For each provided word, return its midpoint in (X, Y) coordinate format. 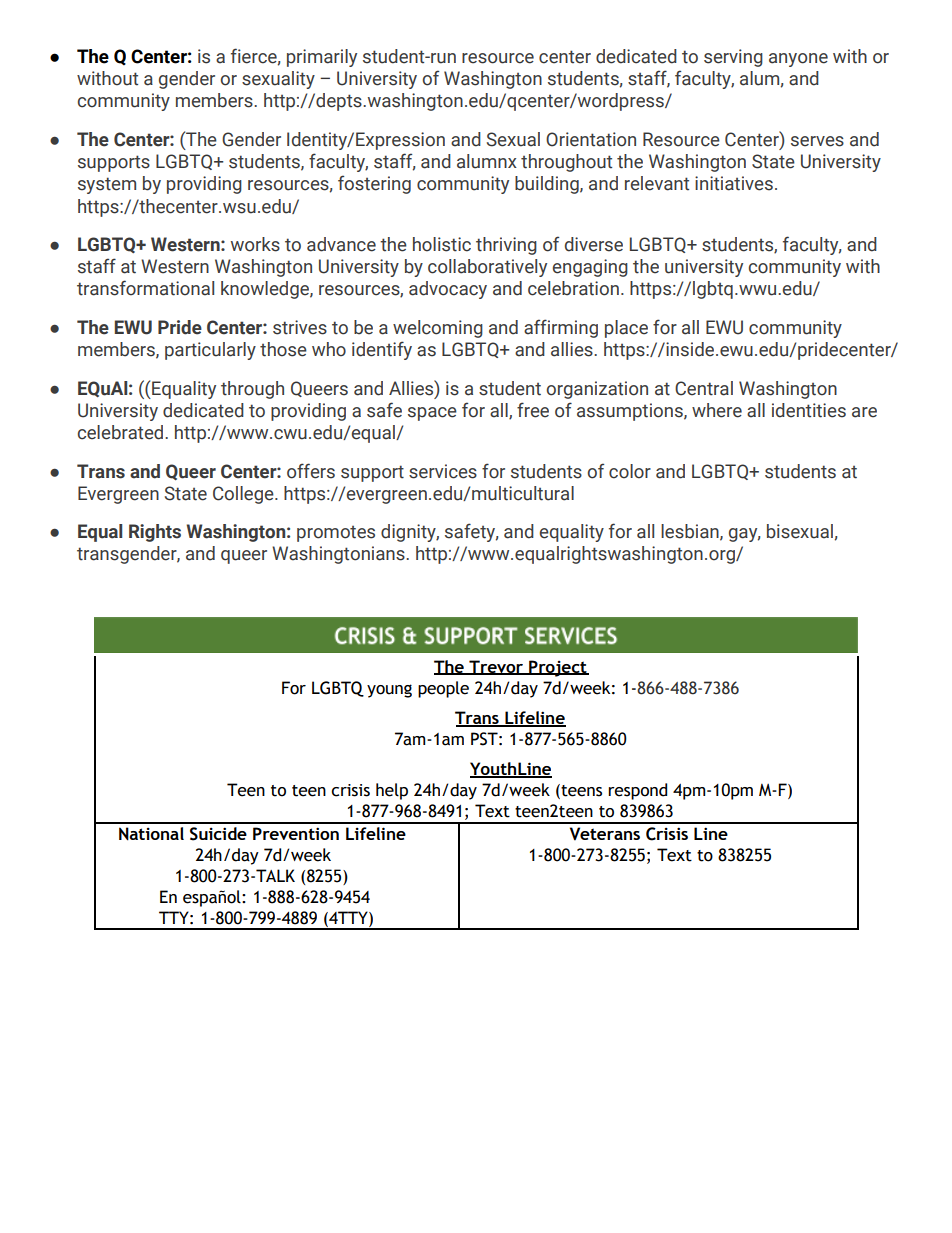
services (443, 471)
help (392, 791)
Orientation (591, 139)
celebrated (122, 432)
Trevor (496, 667)
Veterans (605, 834)
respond (637, 791)
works (255, 244)
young (389, 691)
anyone (798, 60)
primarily (322, 58)
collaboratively (487, 268)
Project (558, 668)
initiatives (734, 183)
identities (809, 410)
